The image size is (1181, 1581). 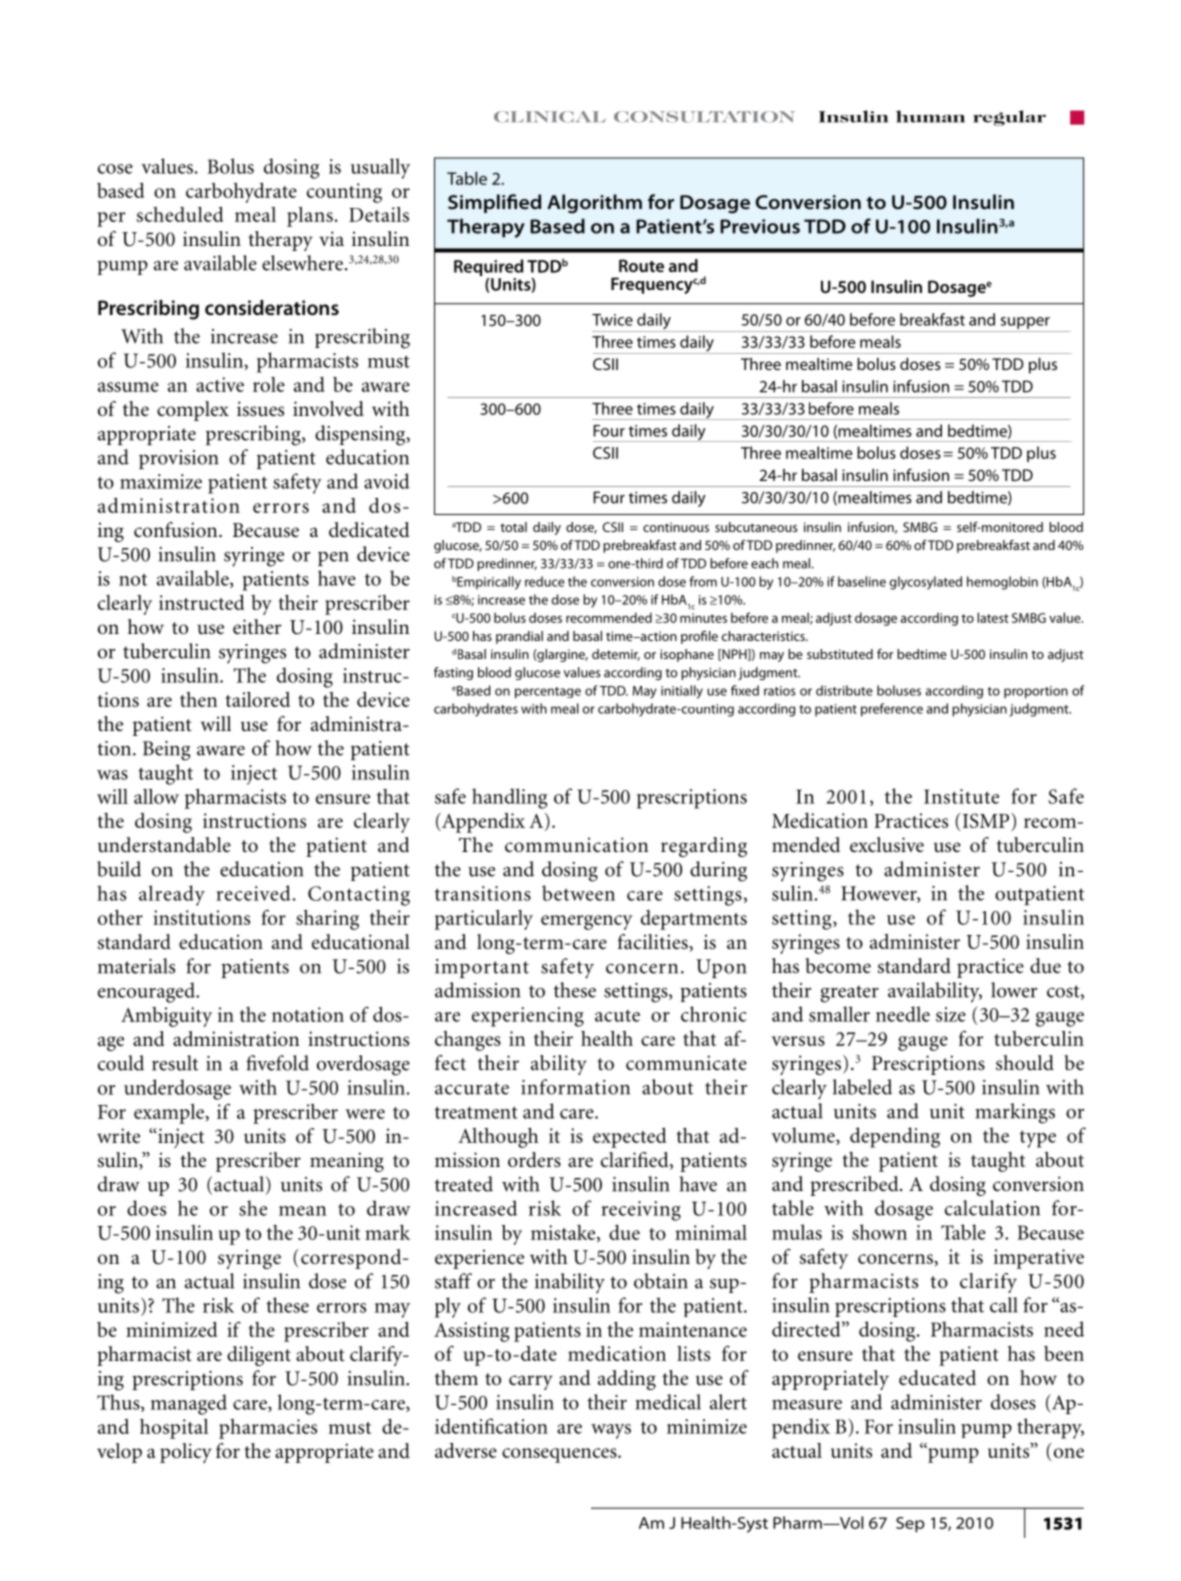 I want to click on policy, so click(x=186, y=1453).
